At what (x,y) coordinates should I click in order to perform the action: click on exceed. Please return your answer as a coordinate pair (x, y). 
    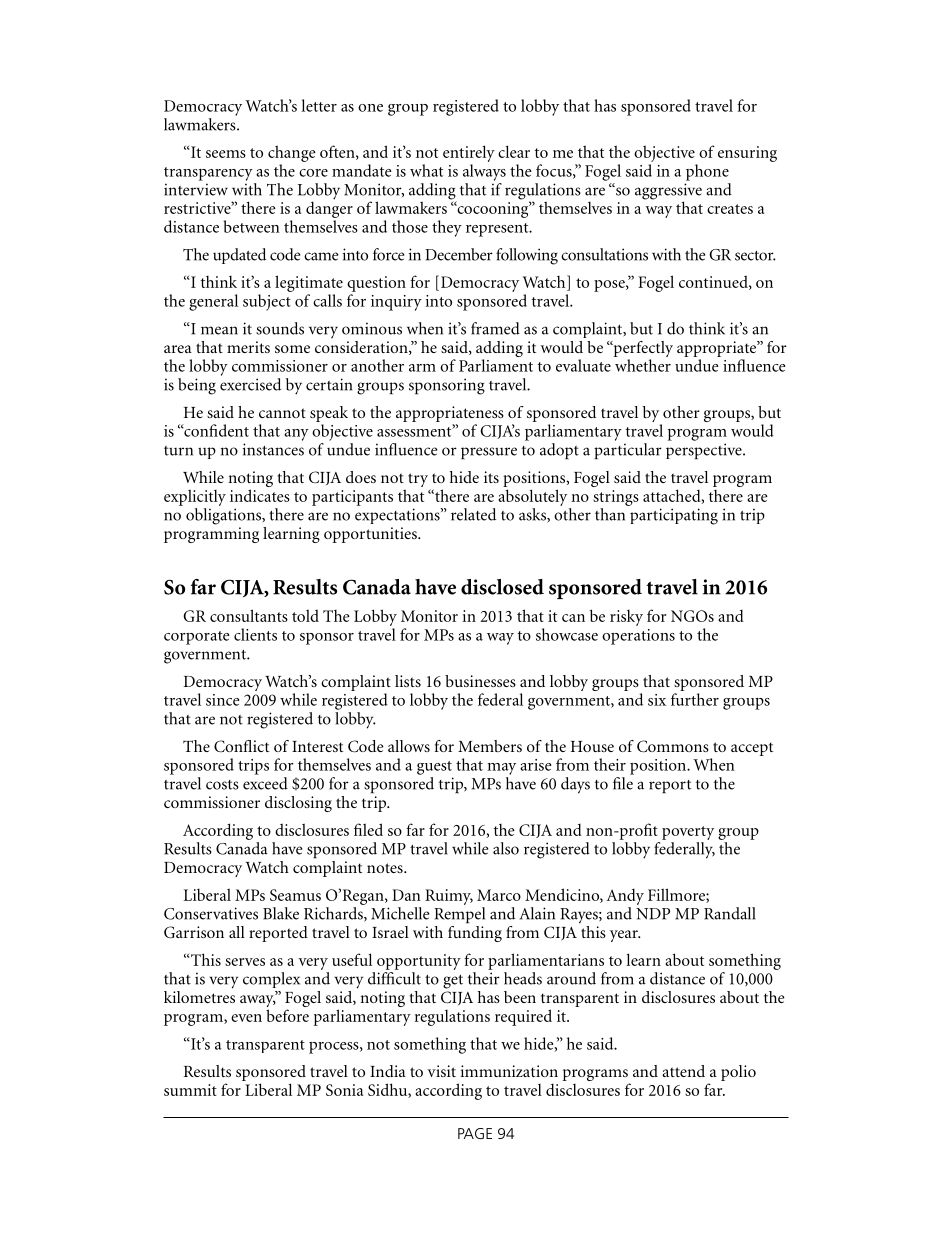
    Looking at the image, I should click on (265, 783).
